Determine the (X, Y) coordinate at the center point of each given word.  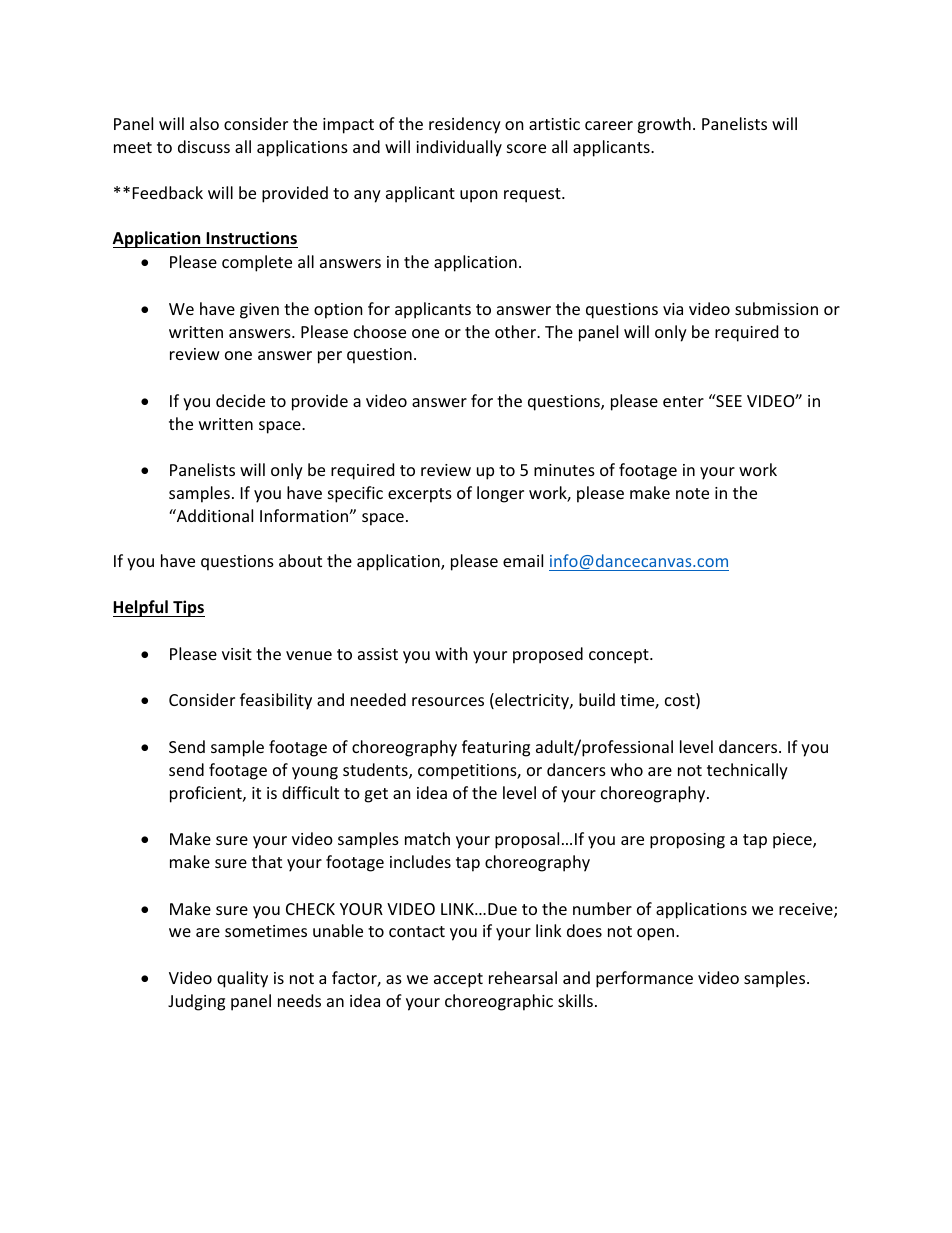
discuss (204, 146)
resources (448, 701)
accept (458, 980)
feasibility (276, 701)
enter (683, 401)
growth (664, 125)
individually (459, 148)
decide (240, 400)
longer (500, 494)
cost (681, 702)
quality (242, 979)
